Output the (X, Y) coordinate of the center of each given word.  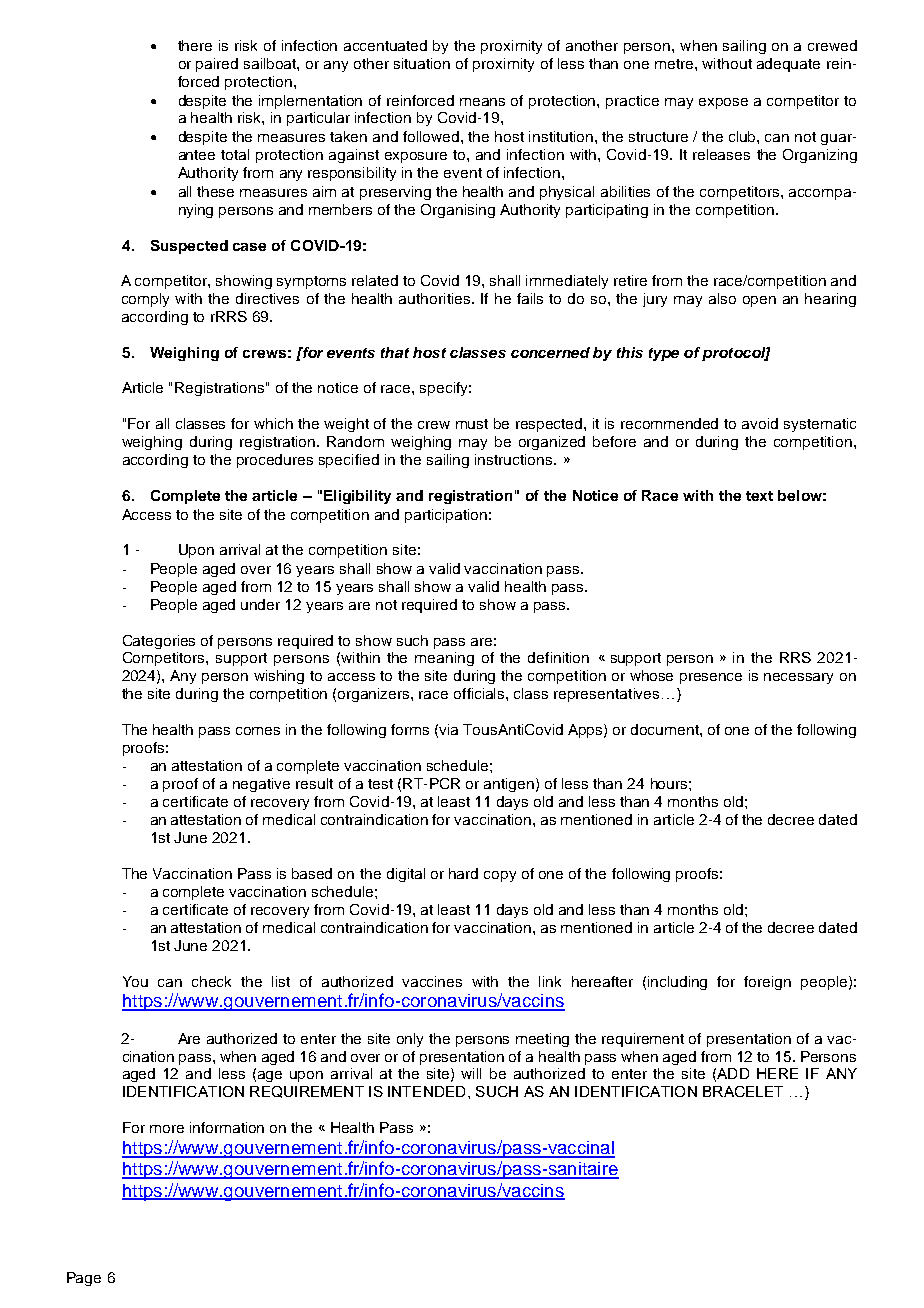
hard (463, 873)
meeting (542, 1040)
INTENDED (426, 1091)
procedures (275, 461)
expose (723, 103)
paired (217, 65)
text (759, 496)
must (472, 424)
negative (261, 785)
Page (84, 1279)
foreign (767, 983)
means (482, 102)
